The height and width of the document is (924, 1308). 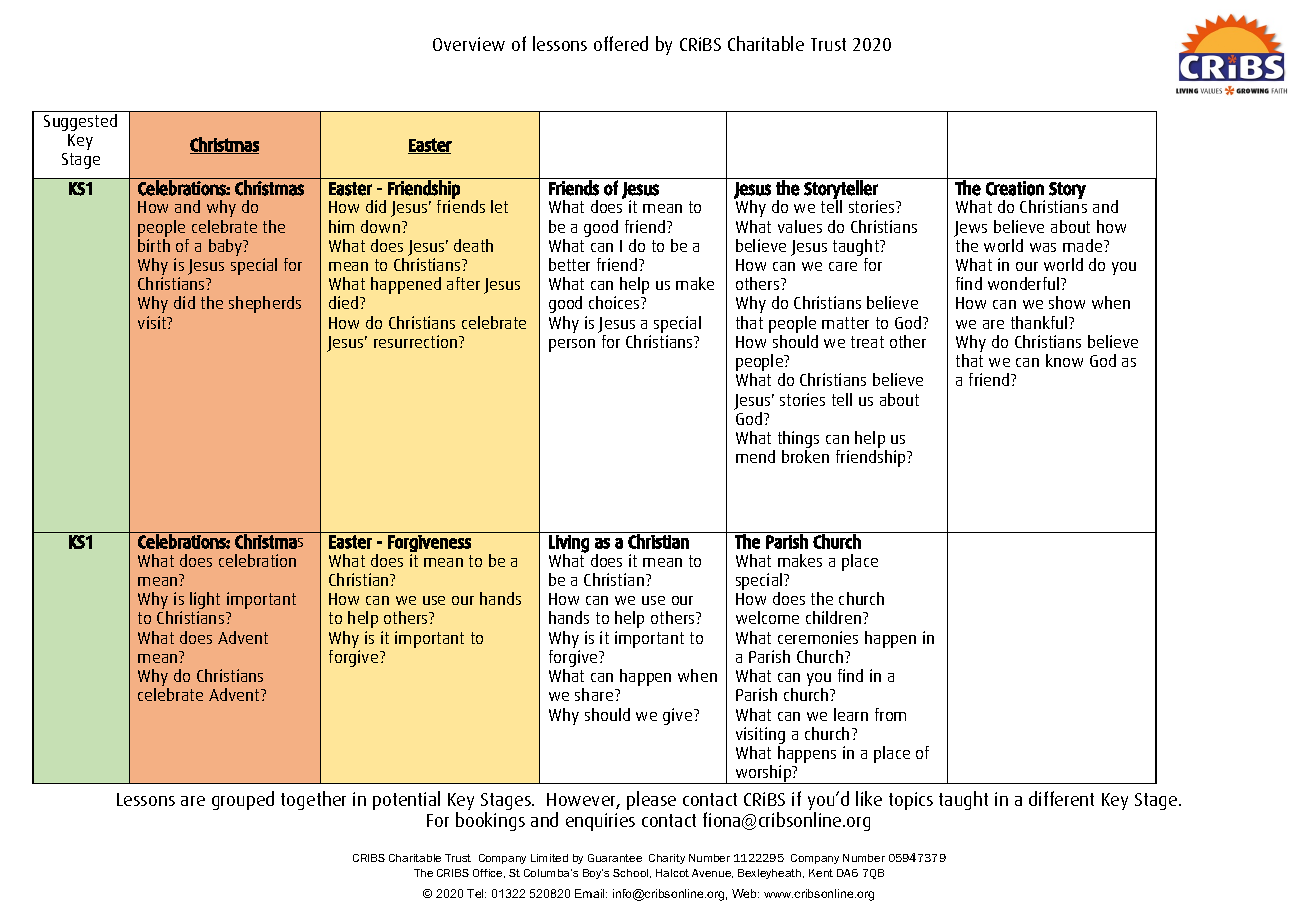 What do you see at coordinates (243, 800) in the document?
I see `grouped` at bounding box center [243, 800].
